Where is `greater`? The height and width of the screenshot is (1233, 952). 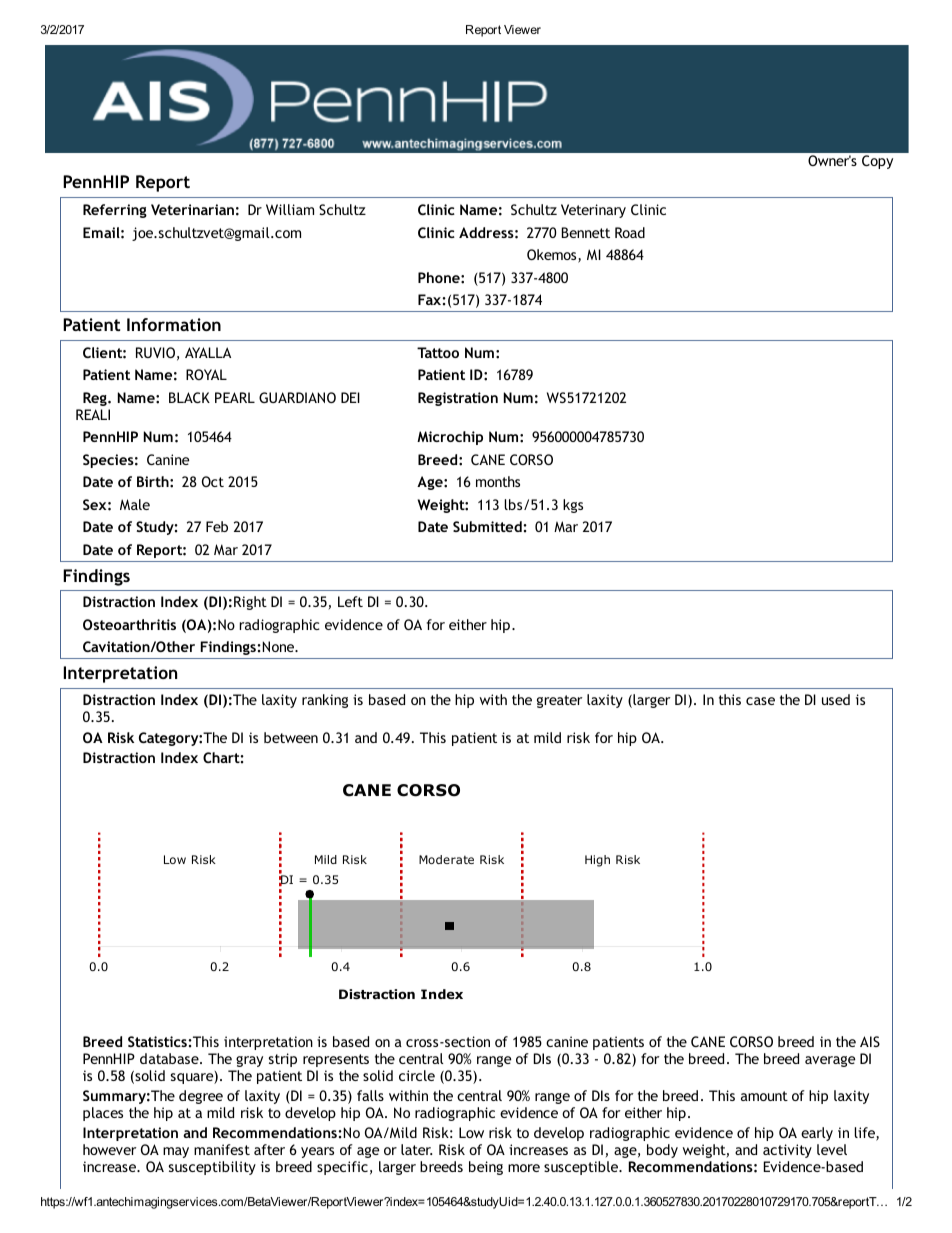
greater is located at coordinates (559, 701).
